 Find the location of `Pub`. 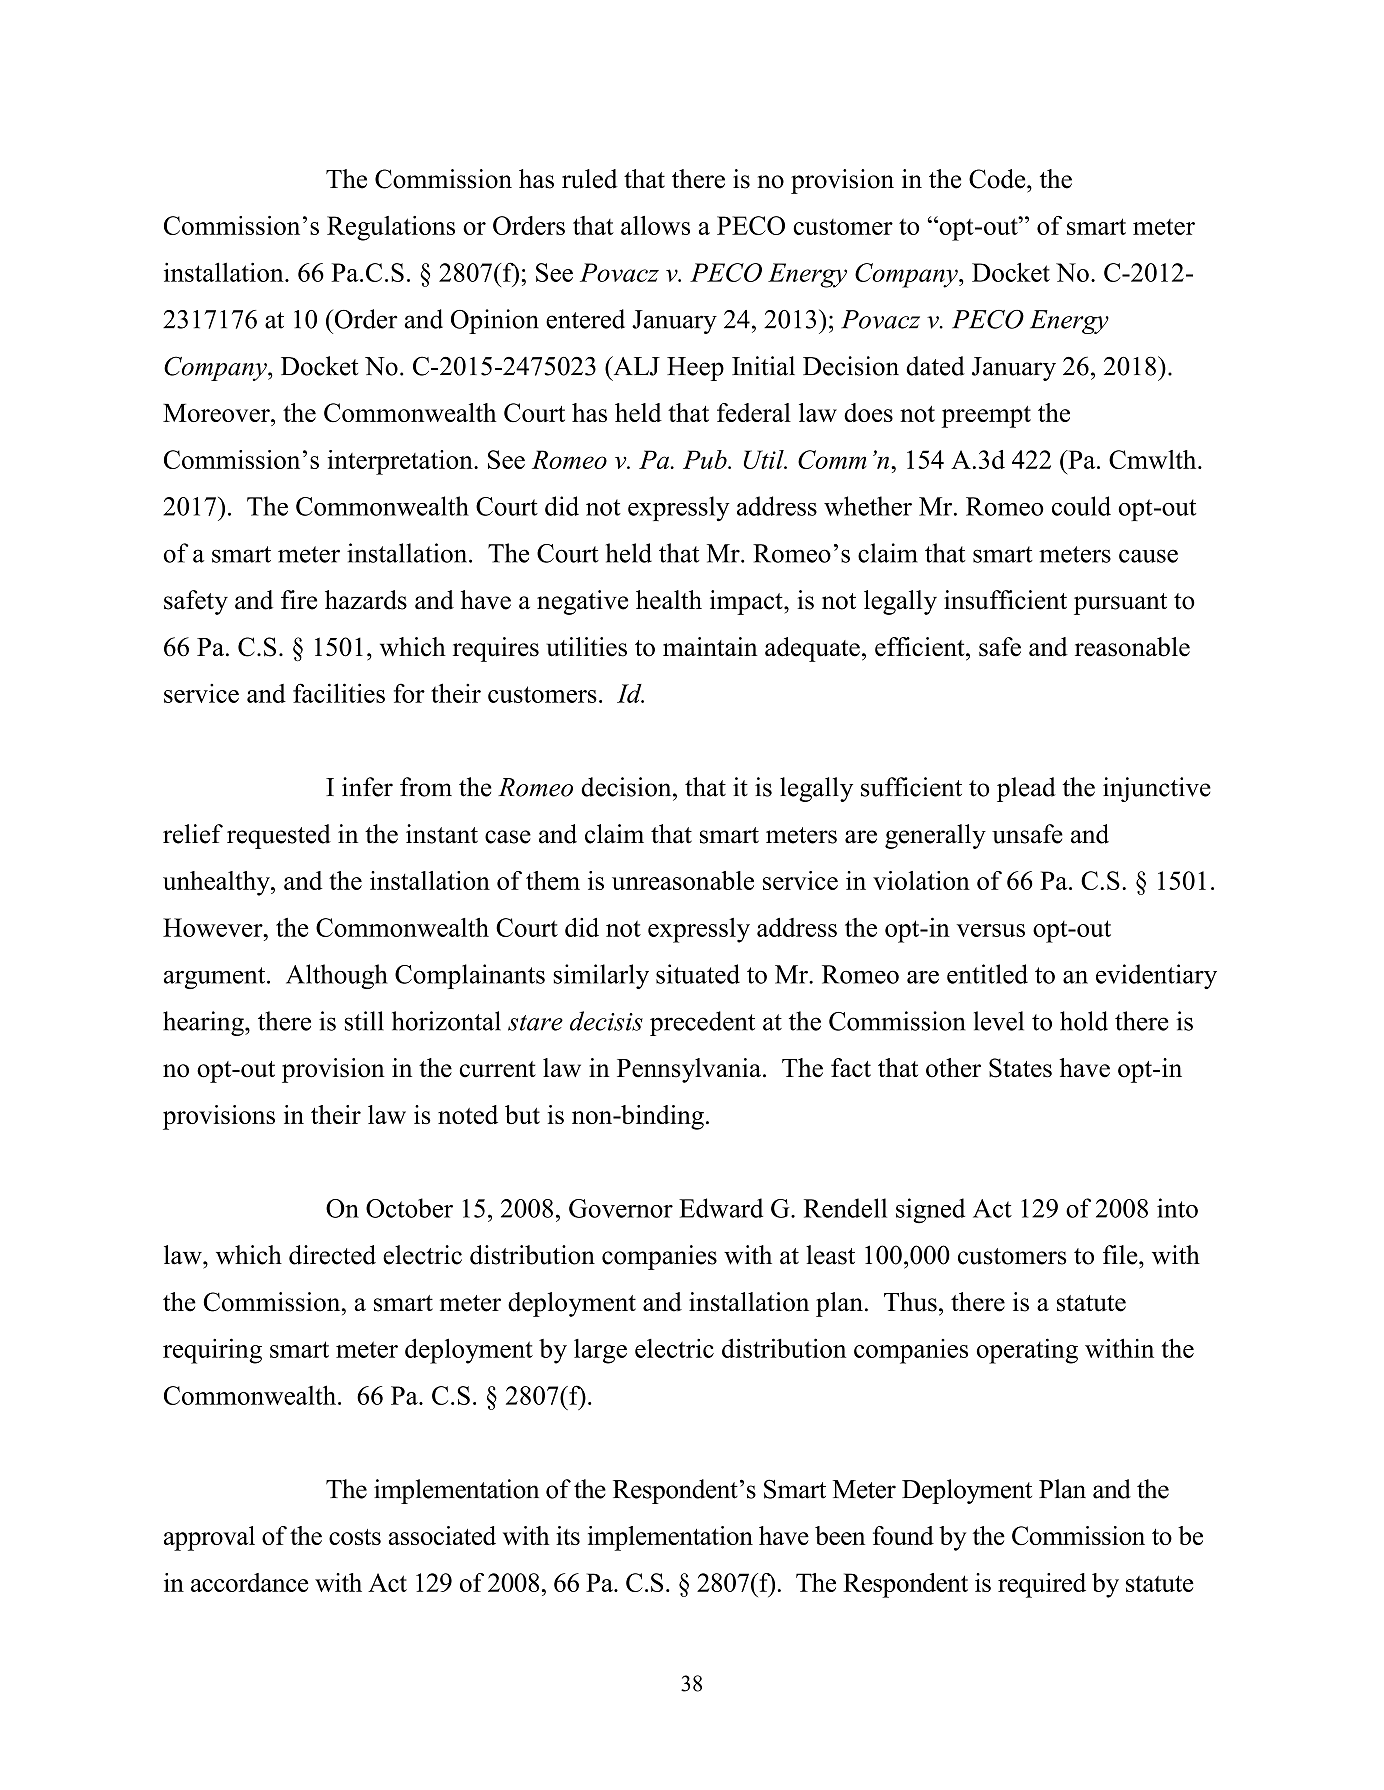

Pub is located at coordinates (706, 459).
